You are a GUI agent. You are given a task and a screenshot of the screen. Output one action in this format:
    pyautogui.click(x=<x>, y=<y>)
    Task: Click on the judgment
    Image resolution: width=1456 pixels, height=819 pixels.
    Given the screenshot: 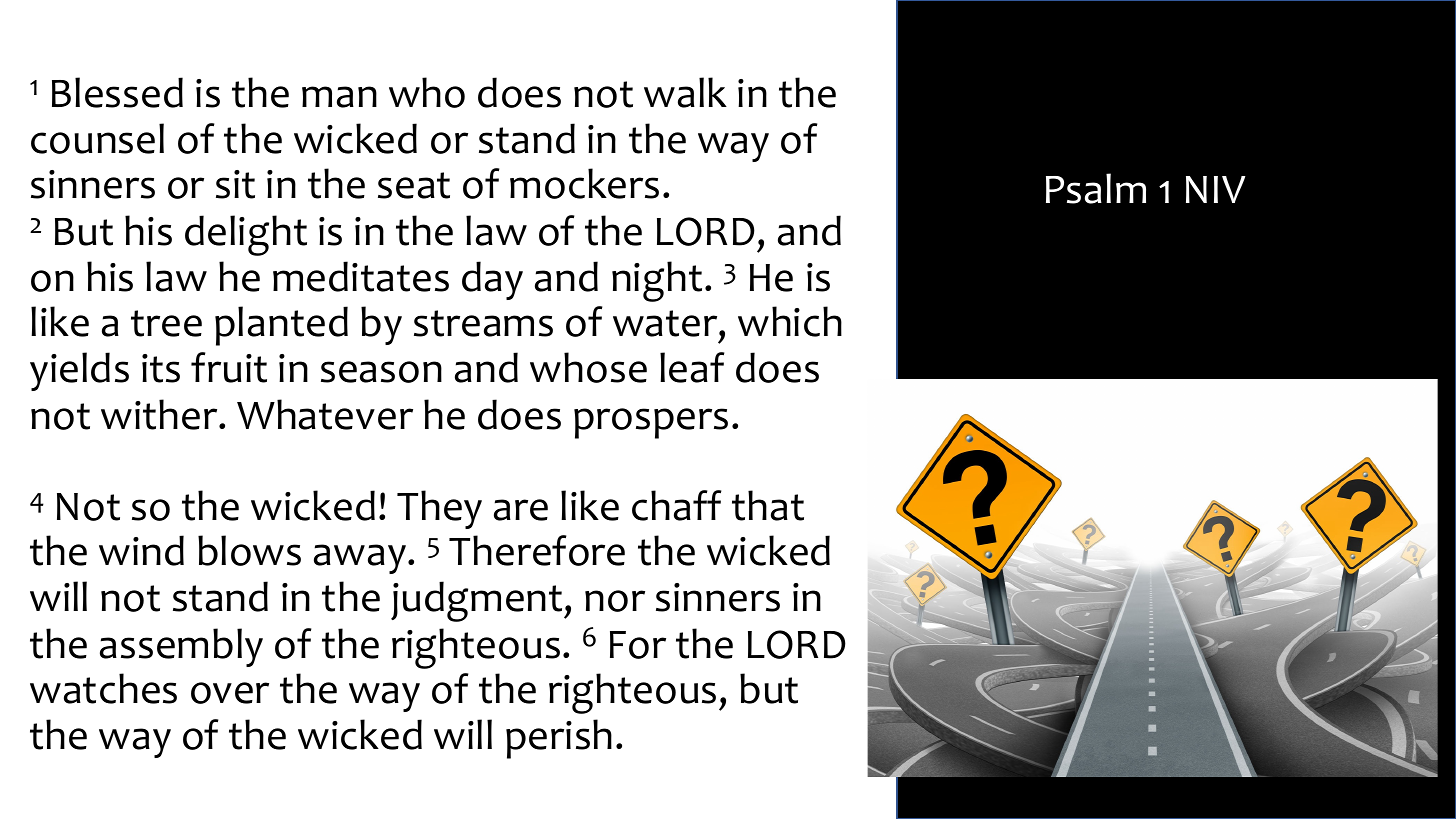 What is the action you would take?
    pyautogui.click(x=478, y=601)
